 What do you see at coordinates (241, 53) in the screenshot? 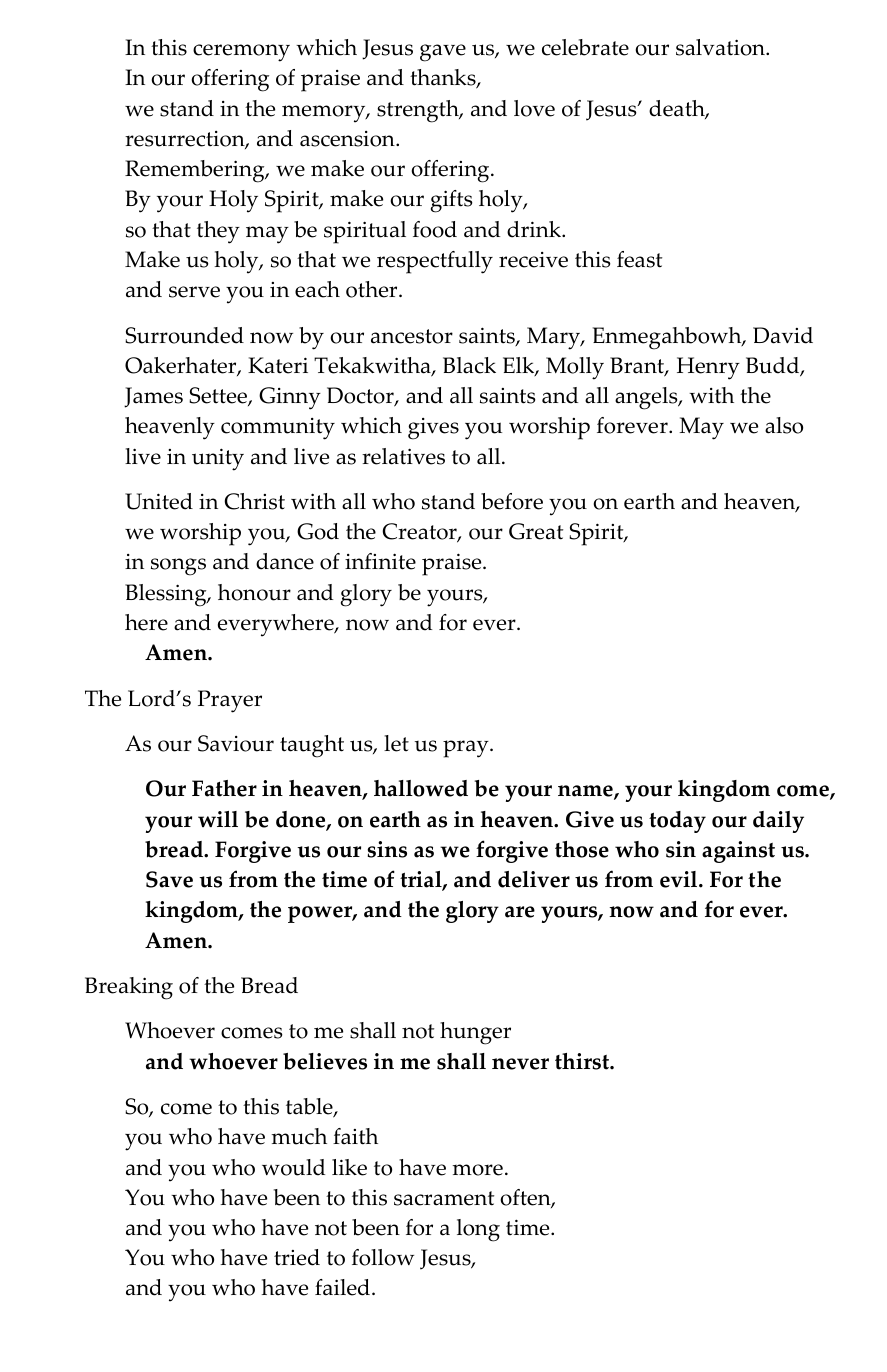
I see `ceremony` at bounding box center [241, 53].
